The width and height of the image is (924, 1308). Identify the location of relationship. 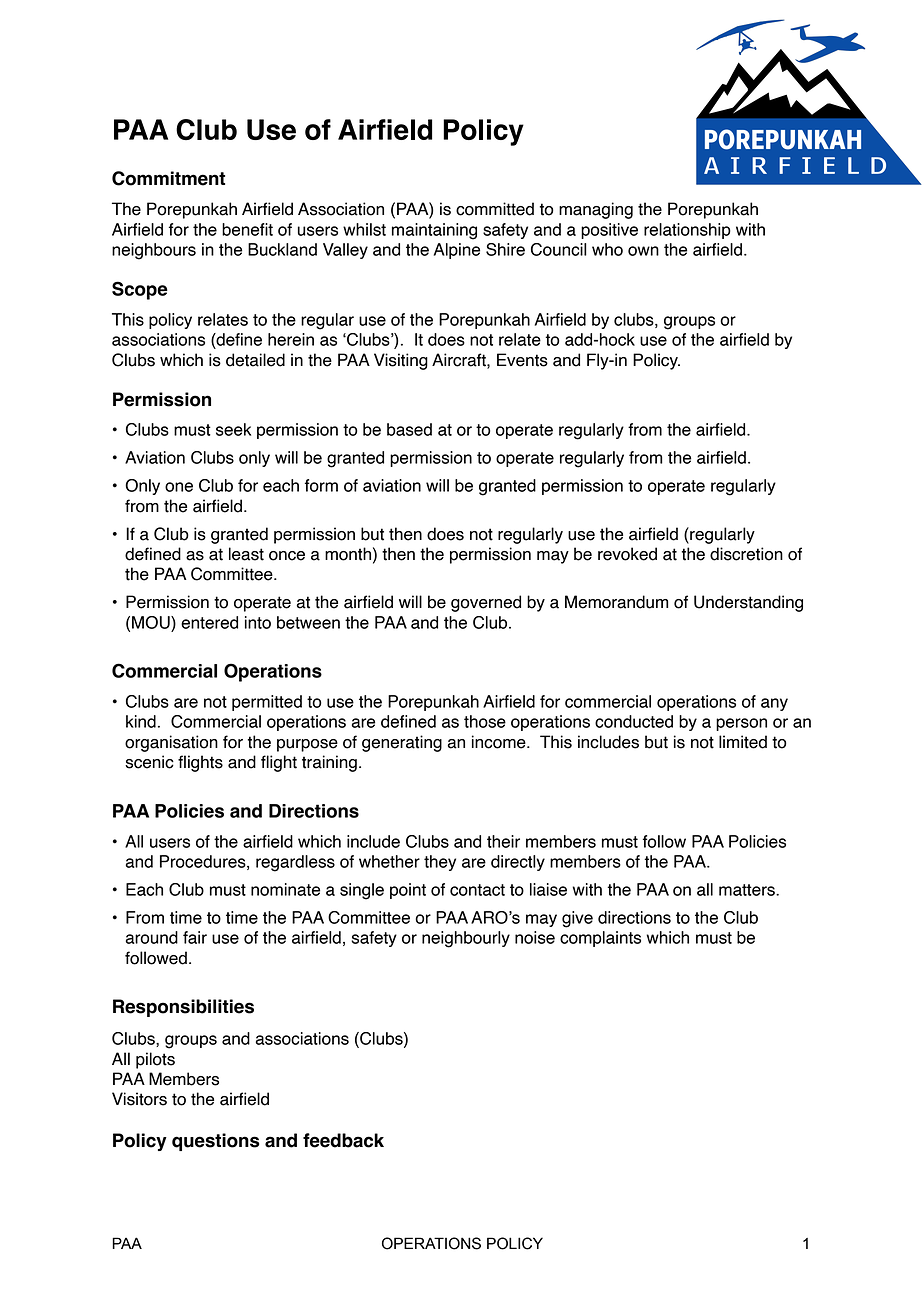
(687, 231).
